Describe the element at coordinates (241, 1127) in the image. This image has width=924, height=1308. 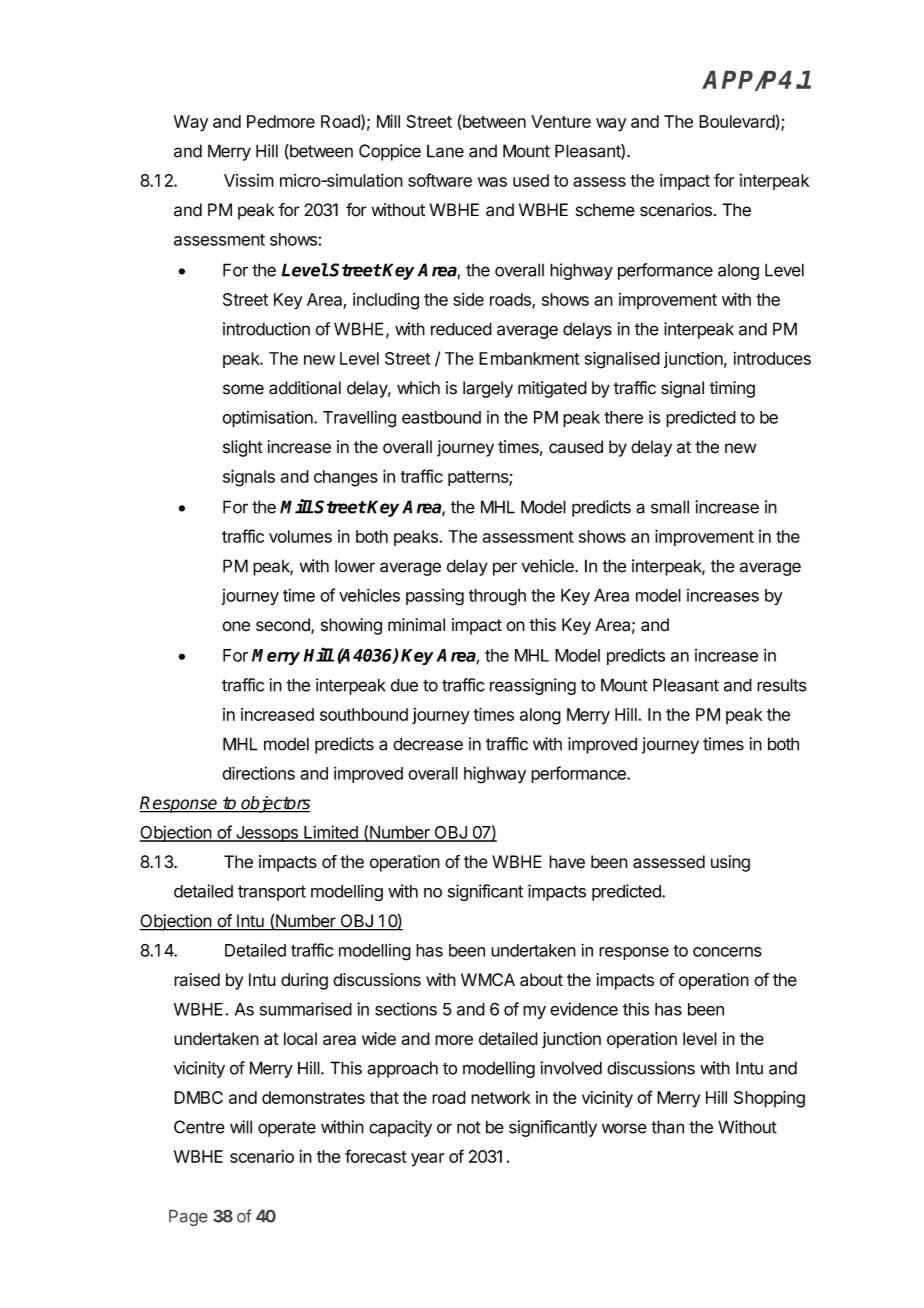
I see `will` at that location.
